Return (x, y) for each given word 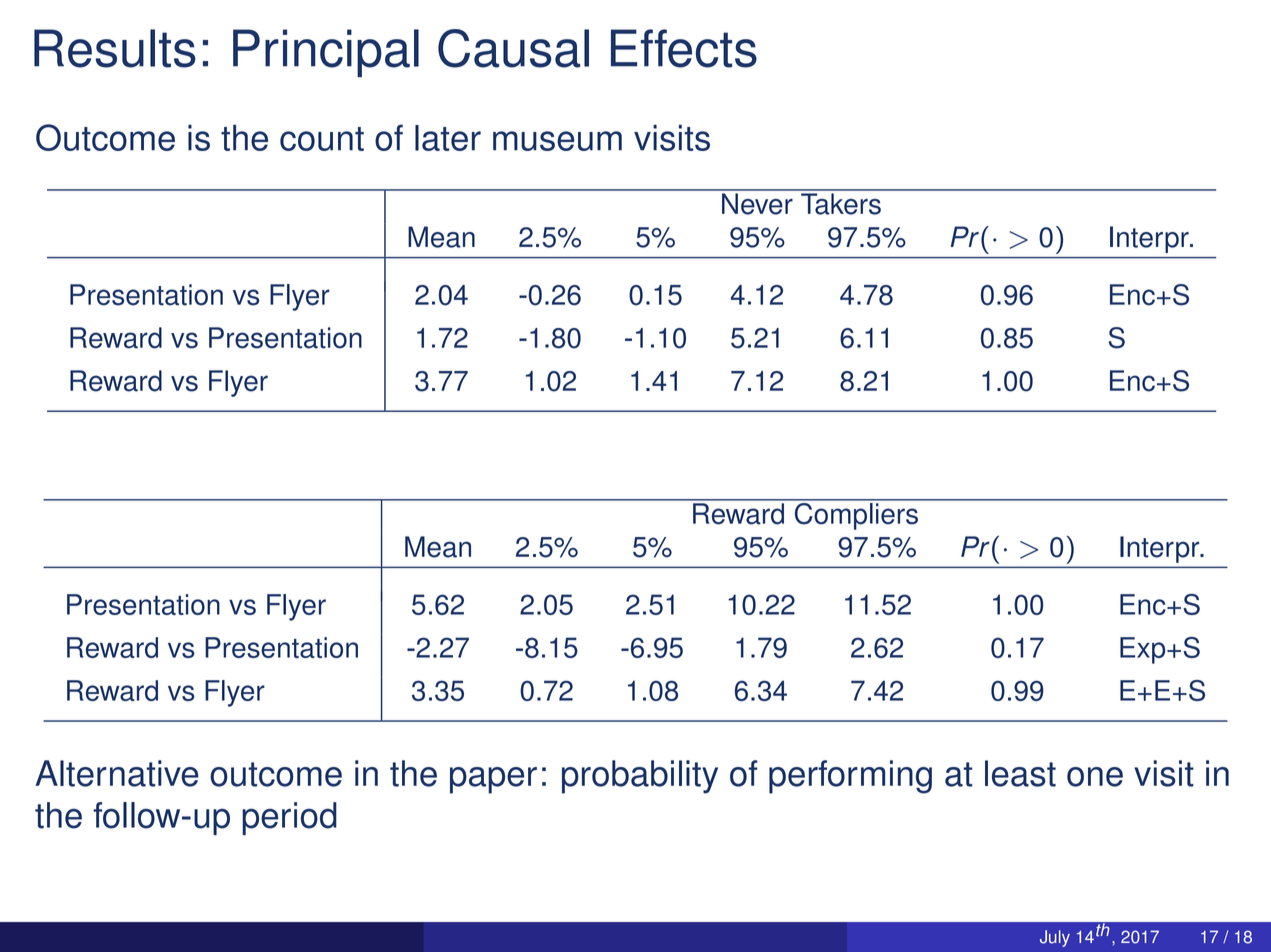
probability (640, 777)
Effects (684, 48)
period (289, 818)
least (1020, 773)
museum (557, 141)
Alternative (117, 773)
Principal (326, 53)
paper (493, 780)
